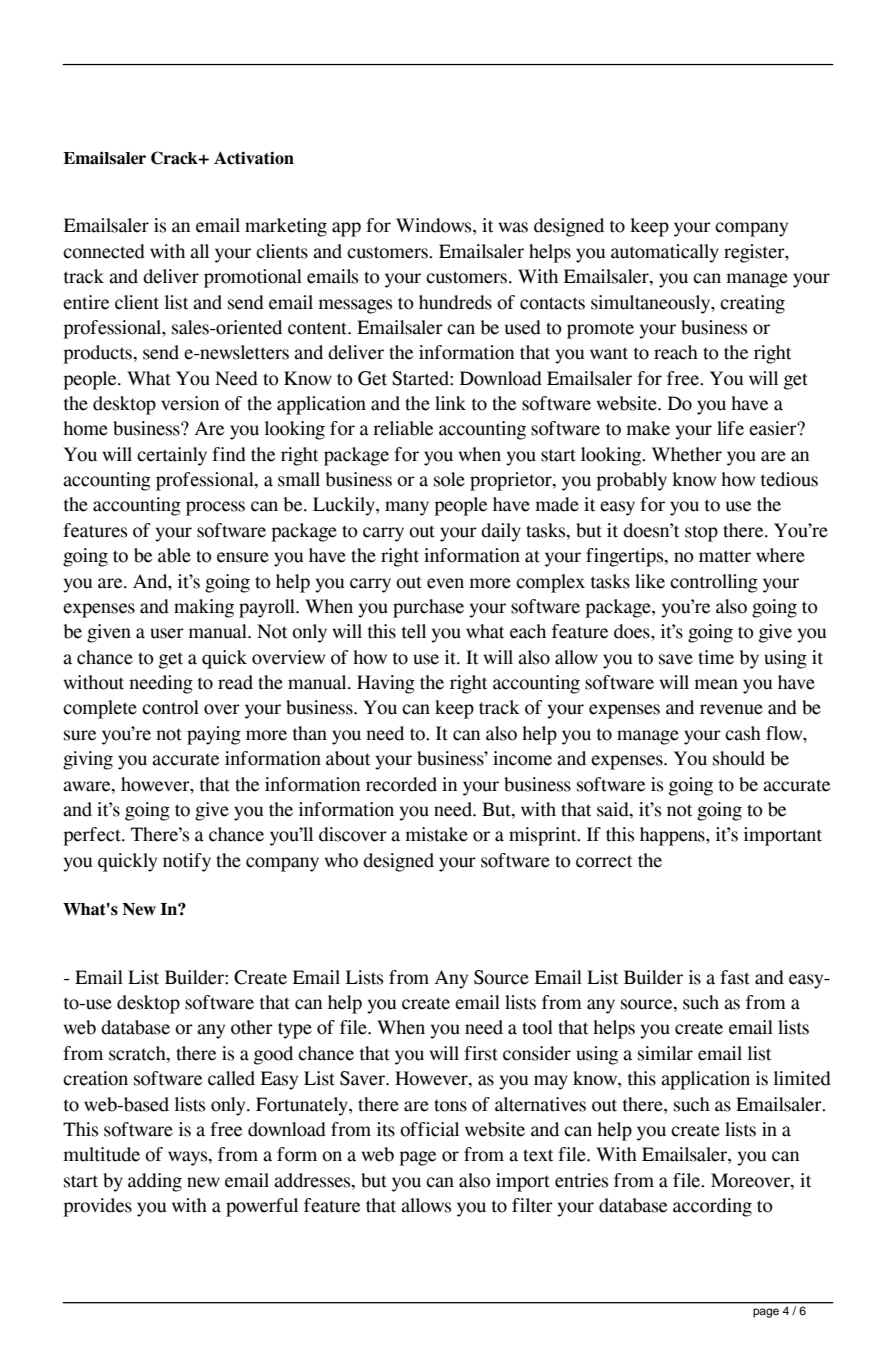 This document has width=896, height=1345. What do you see at coordinates (450, 403) in the document?
I see `link` at bounding box center [450, 403].
